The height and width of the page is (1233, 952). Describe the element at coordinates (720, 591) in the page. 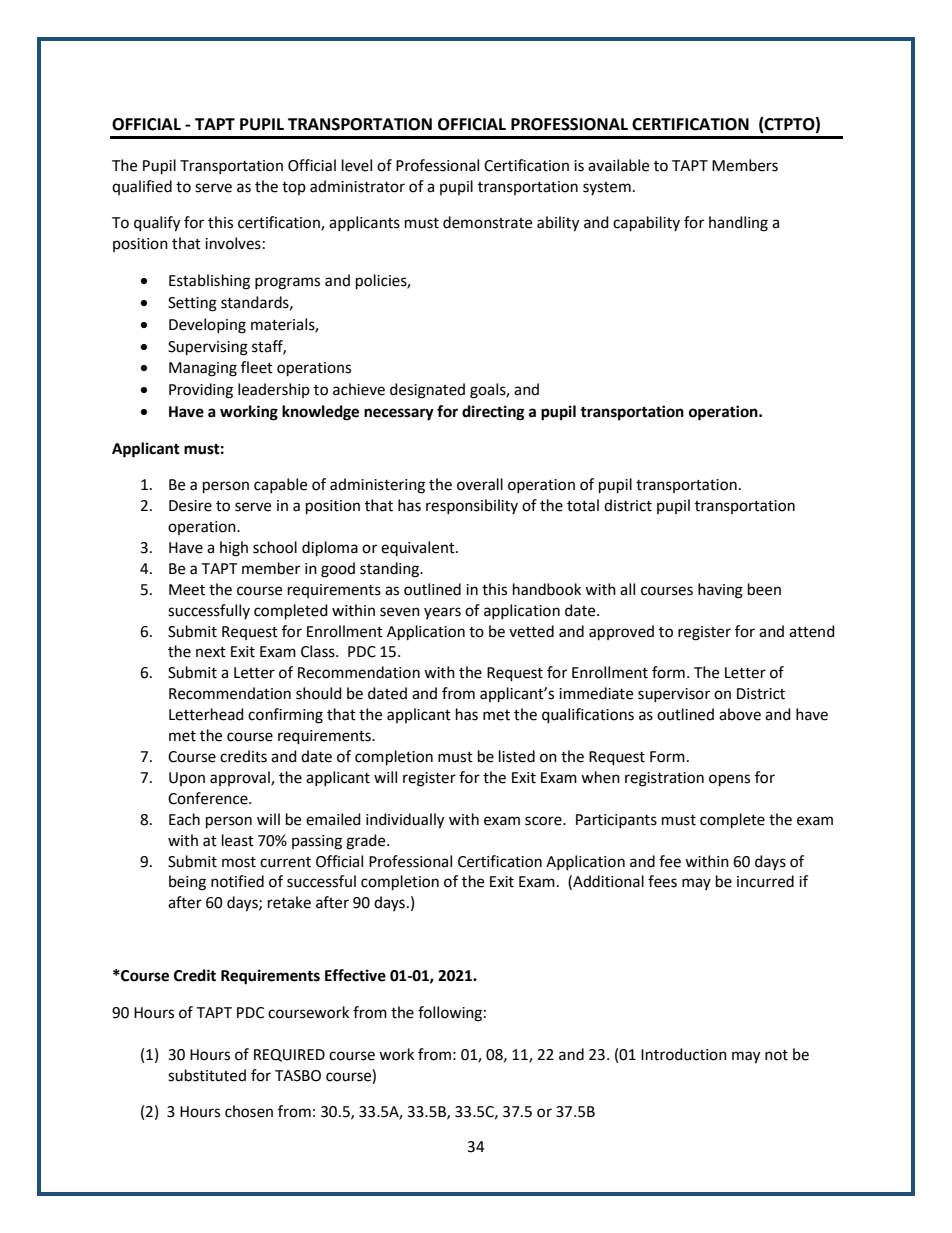

I see `having` at that location.
